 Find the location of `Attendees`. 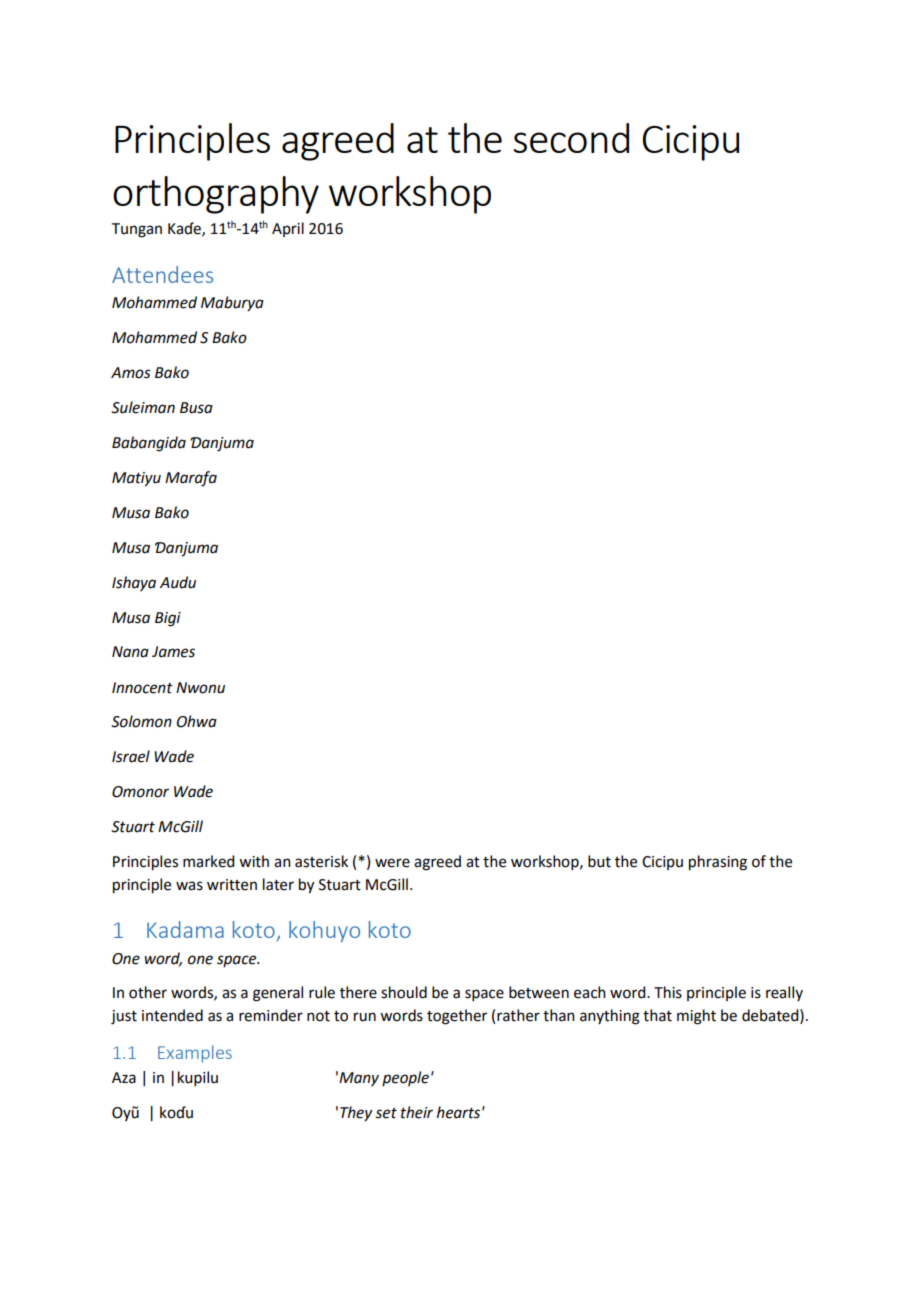

Attendees is located at coordinates (162, 274).
